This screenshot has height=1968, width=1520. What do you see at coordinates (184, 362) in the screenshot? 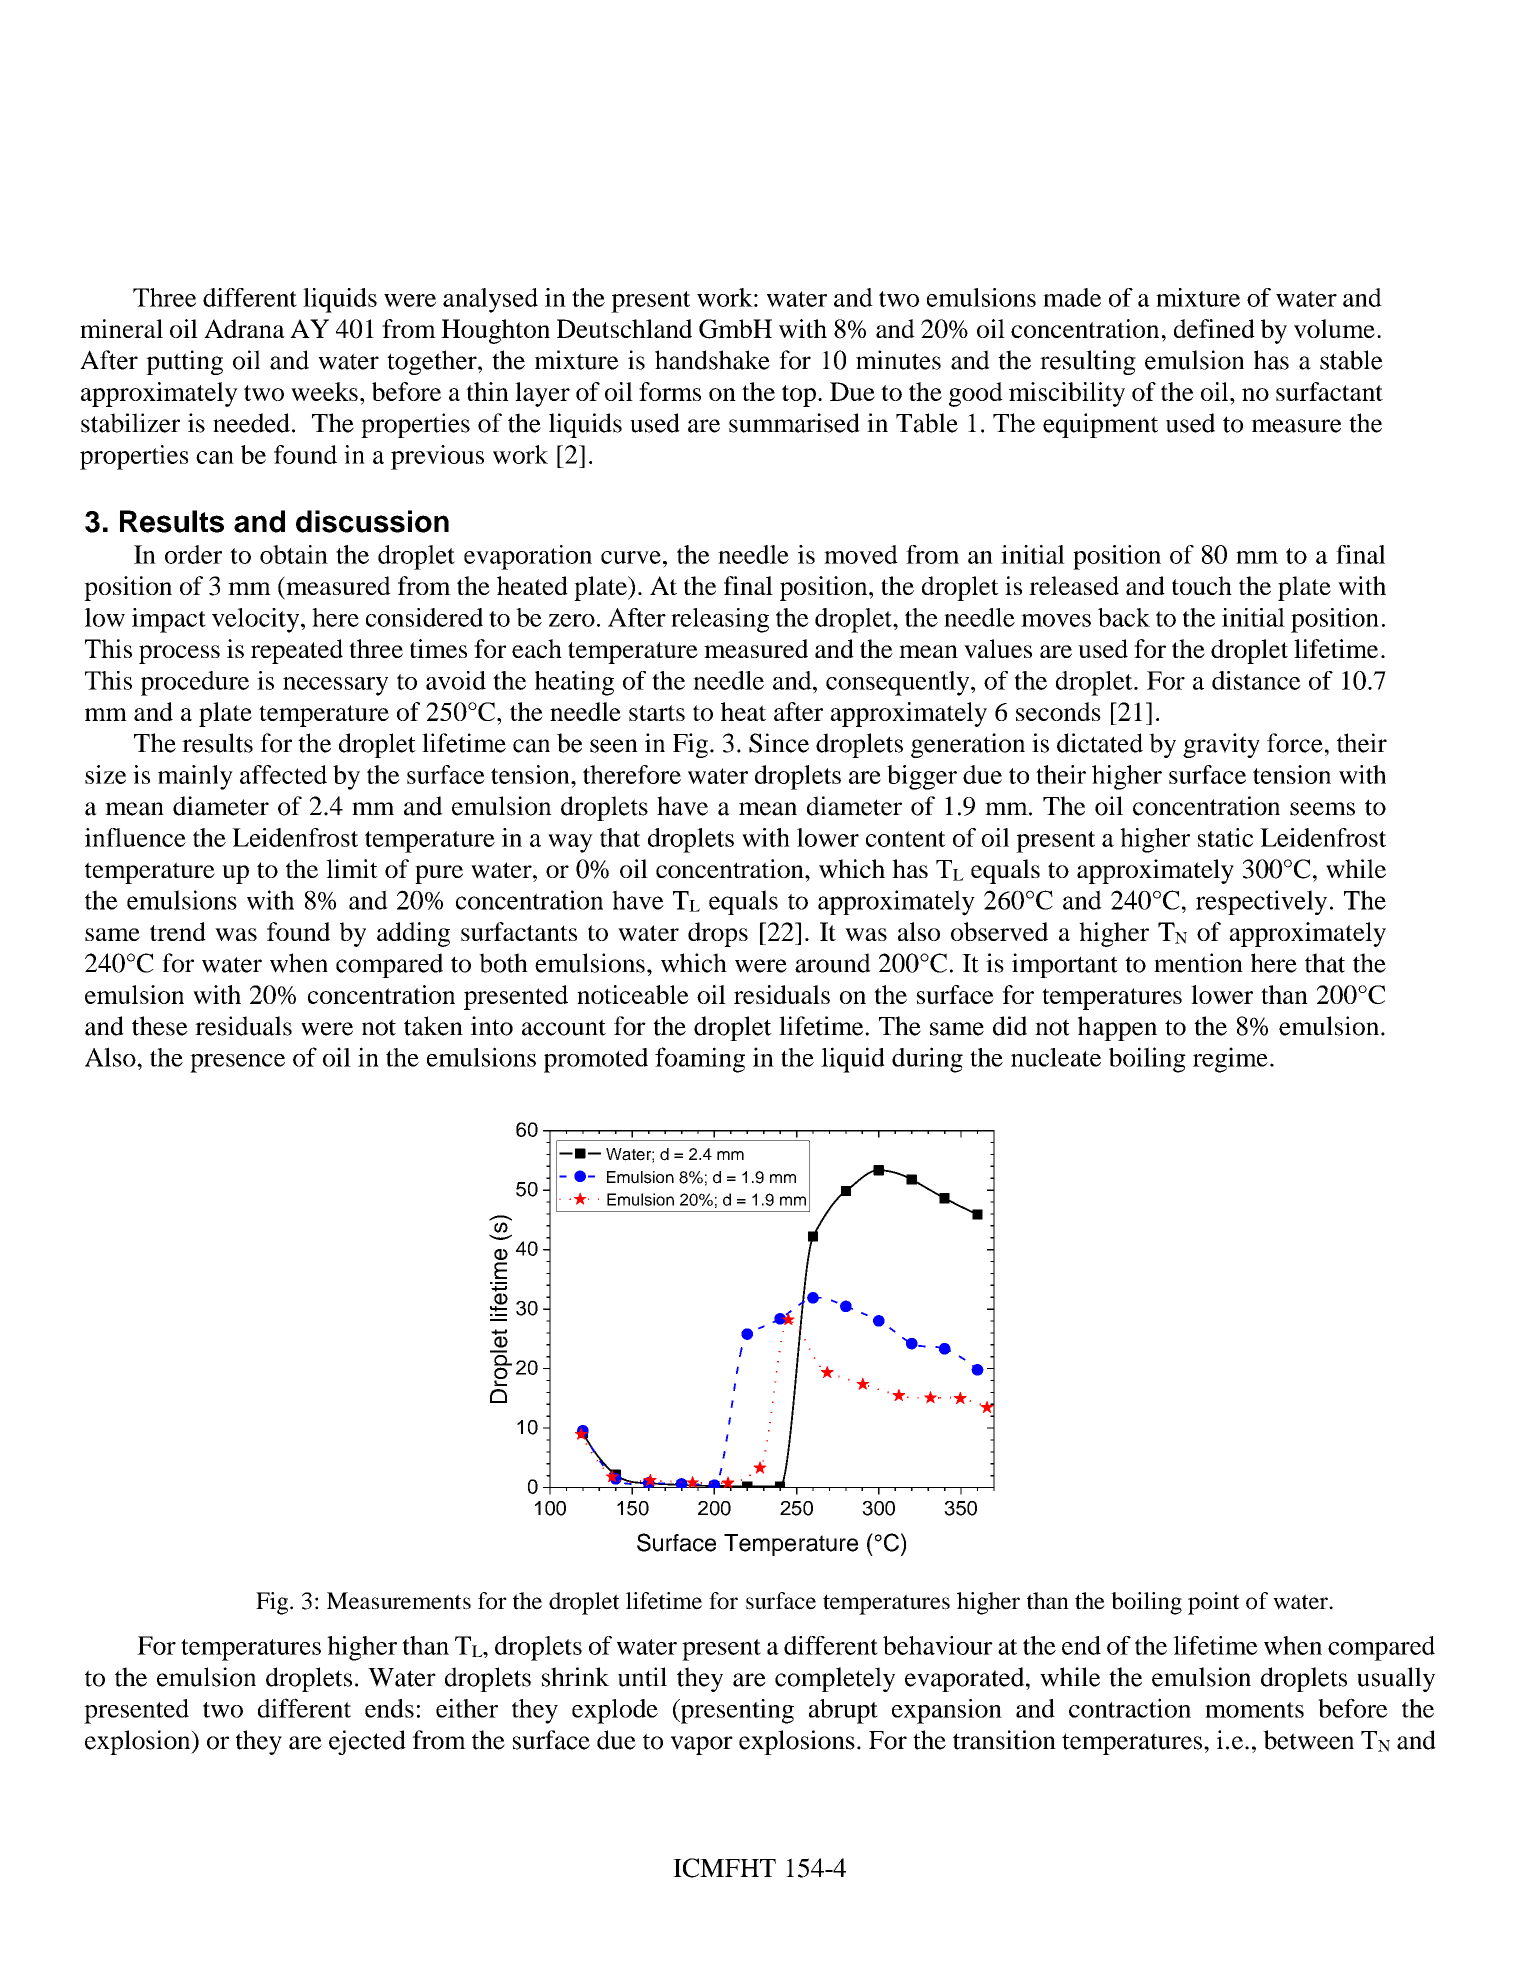
I see `putting` at bounding box center [184, 362].
